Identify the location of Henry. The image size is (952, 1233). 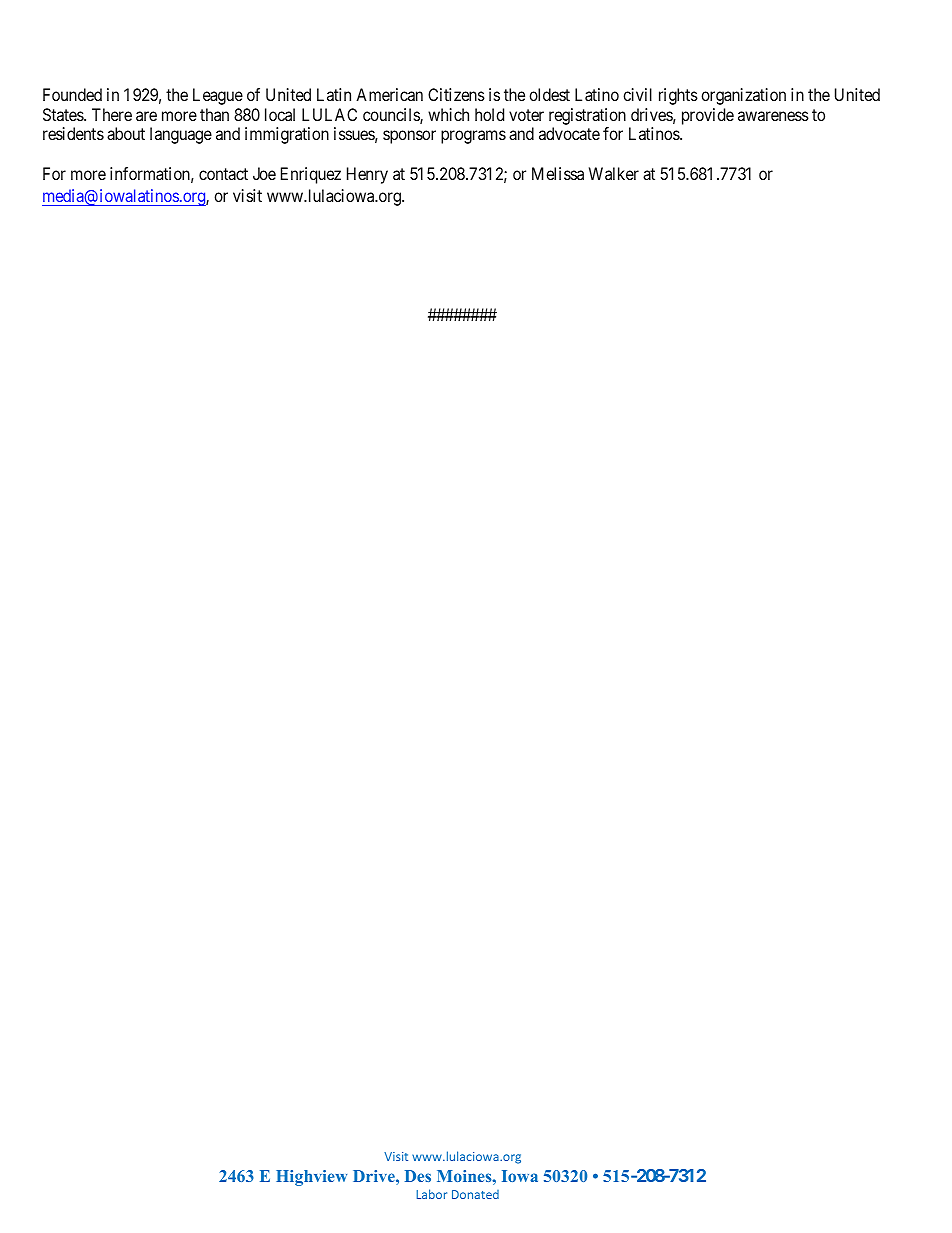
(367, 175).
